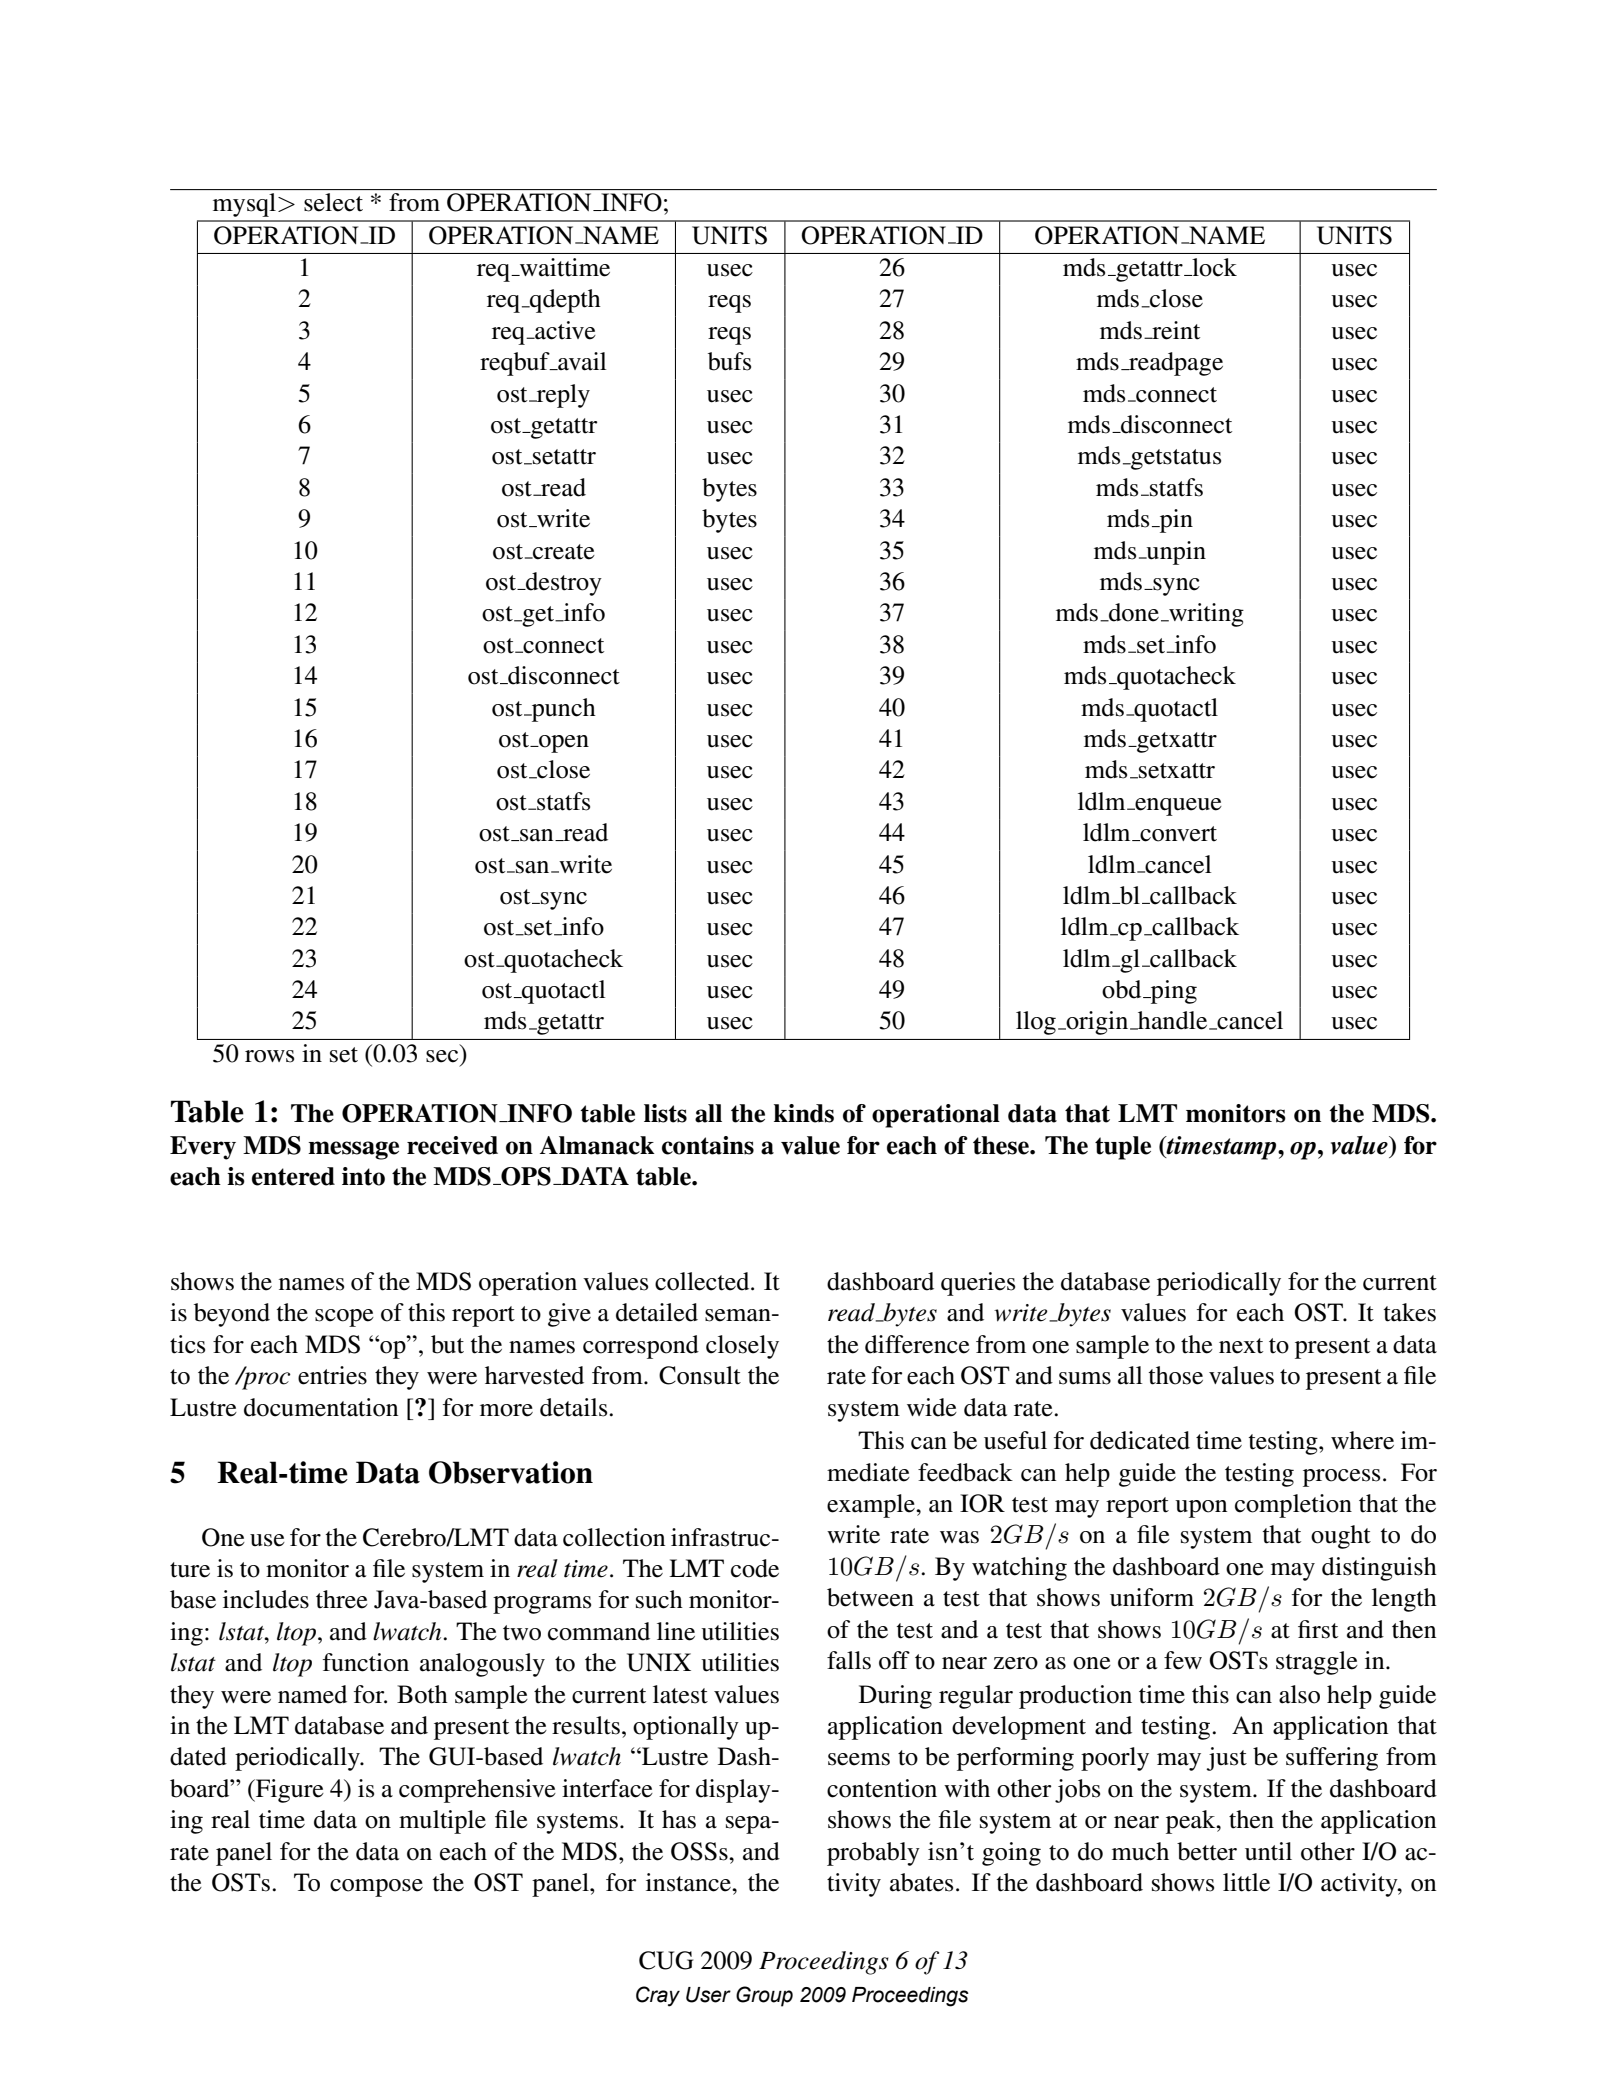 This screenshot has width=1607, height=2080. What do you see at coordinates (333, 202) in the screenshot?
I see `select` at bounding box center [333, 202].
